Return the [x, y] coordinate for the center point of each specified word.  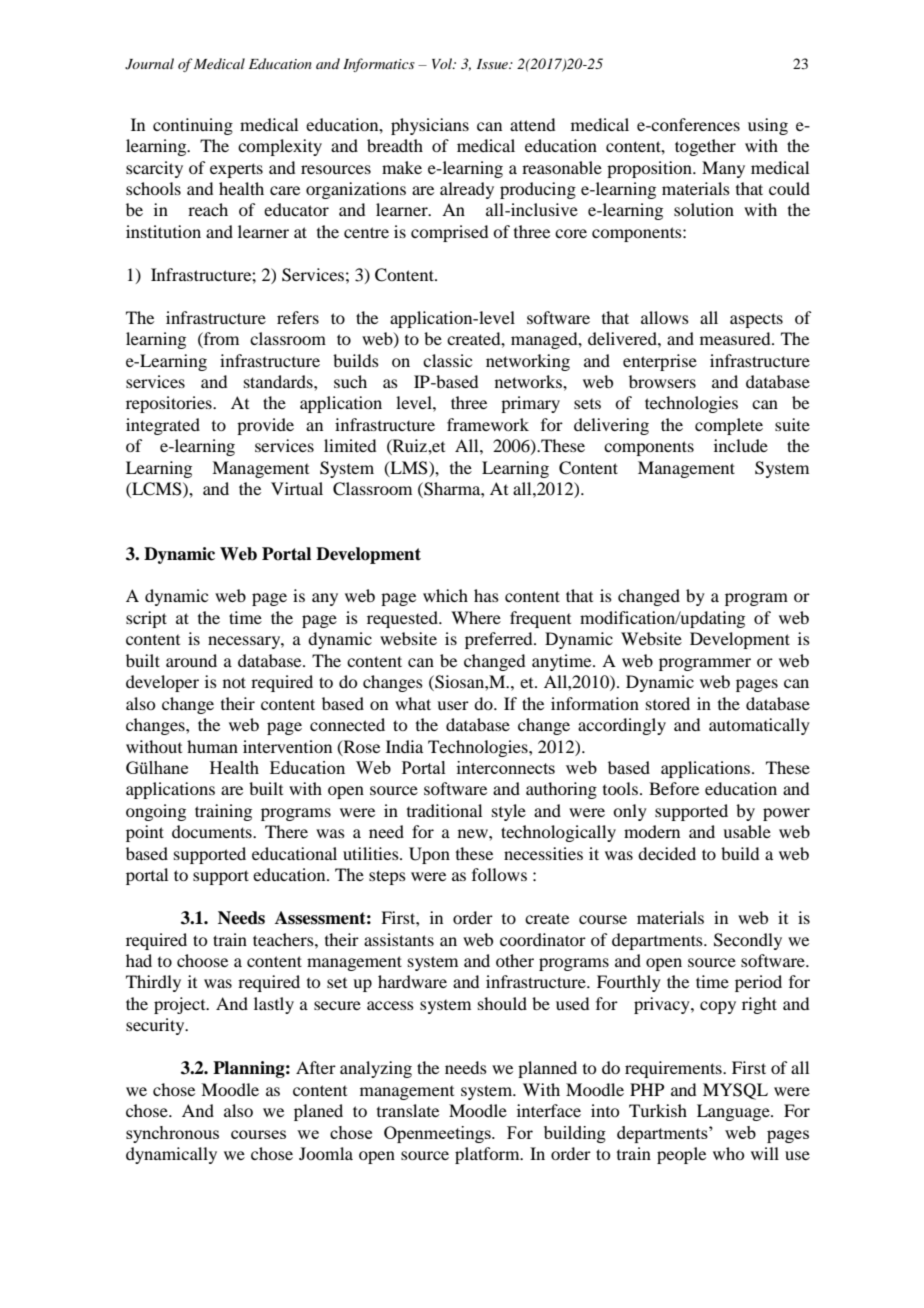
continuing [193, 126]
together [705, 147]
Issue [493, 64]
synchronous [172, 1134]
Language [734, 1112]
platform [488, 1155]
